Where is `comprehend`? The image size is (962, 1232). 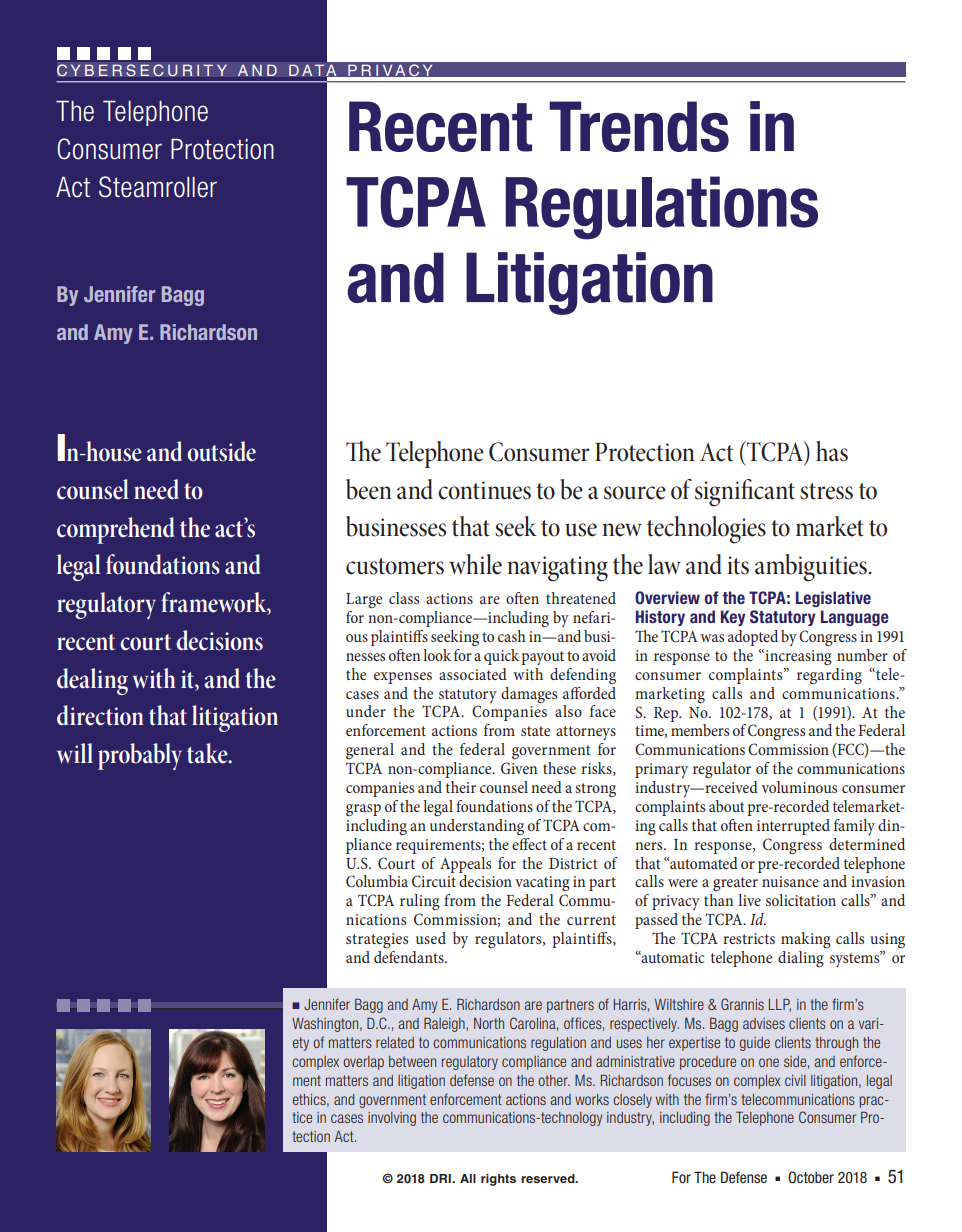 comprehend is located at coordinates (116, 530).
